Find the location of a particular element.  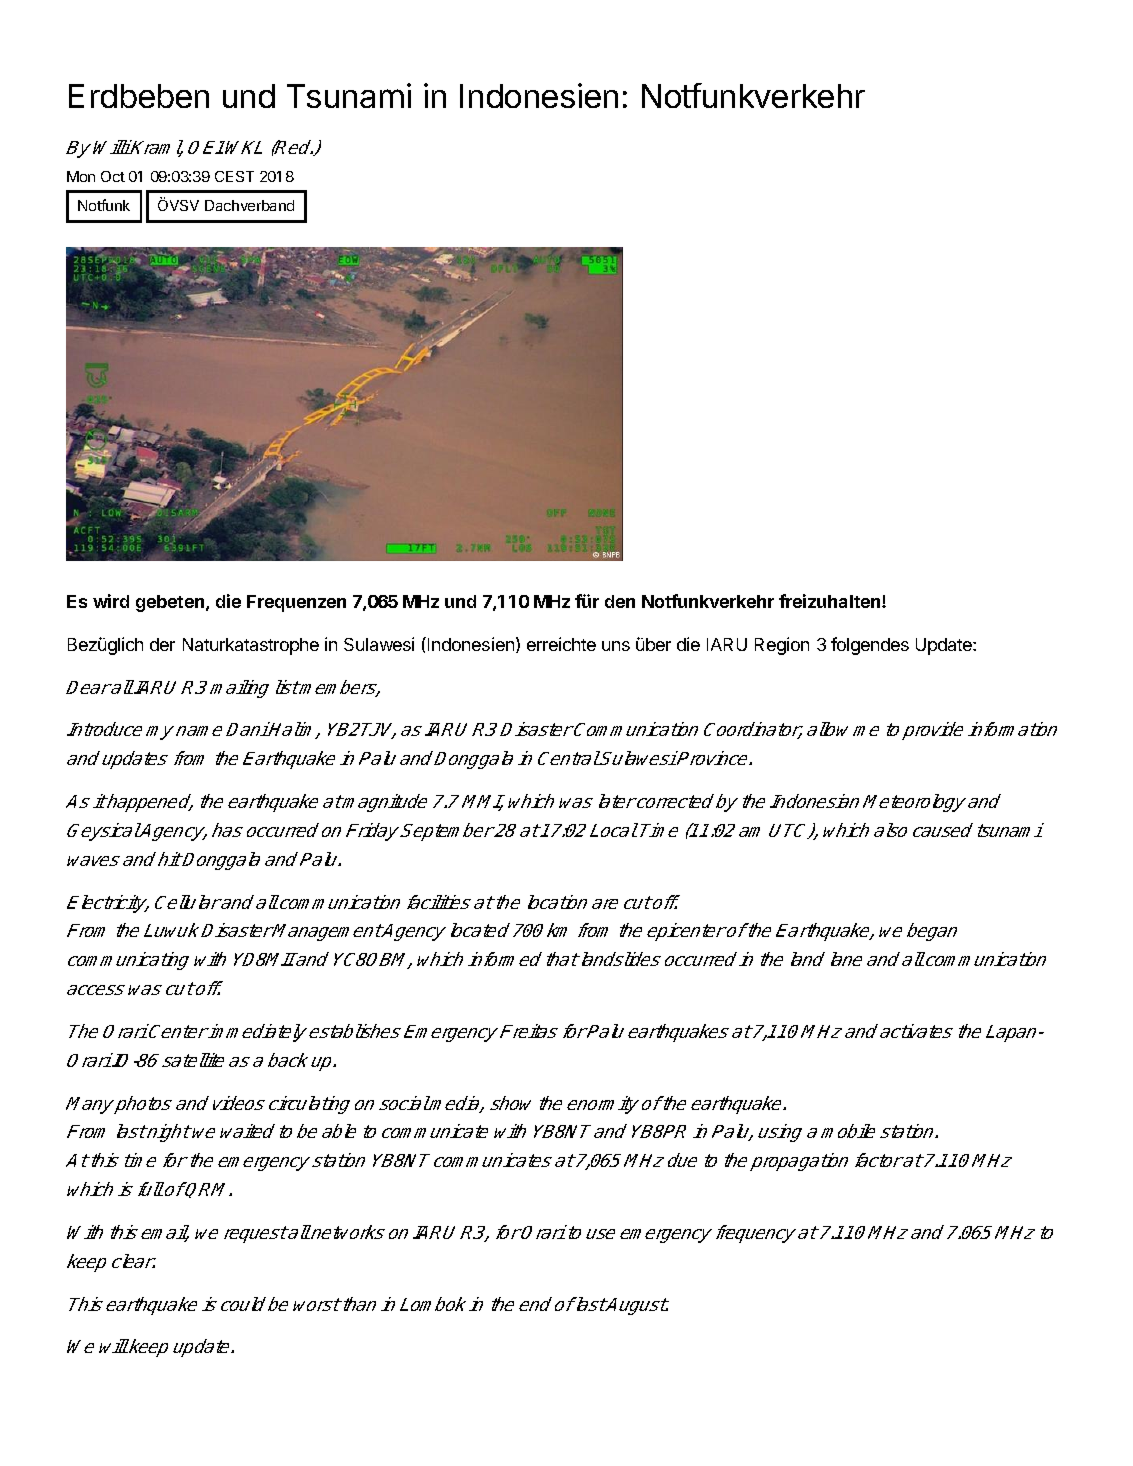

den is located at coordinates (620, 601).
